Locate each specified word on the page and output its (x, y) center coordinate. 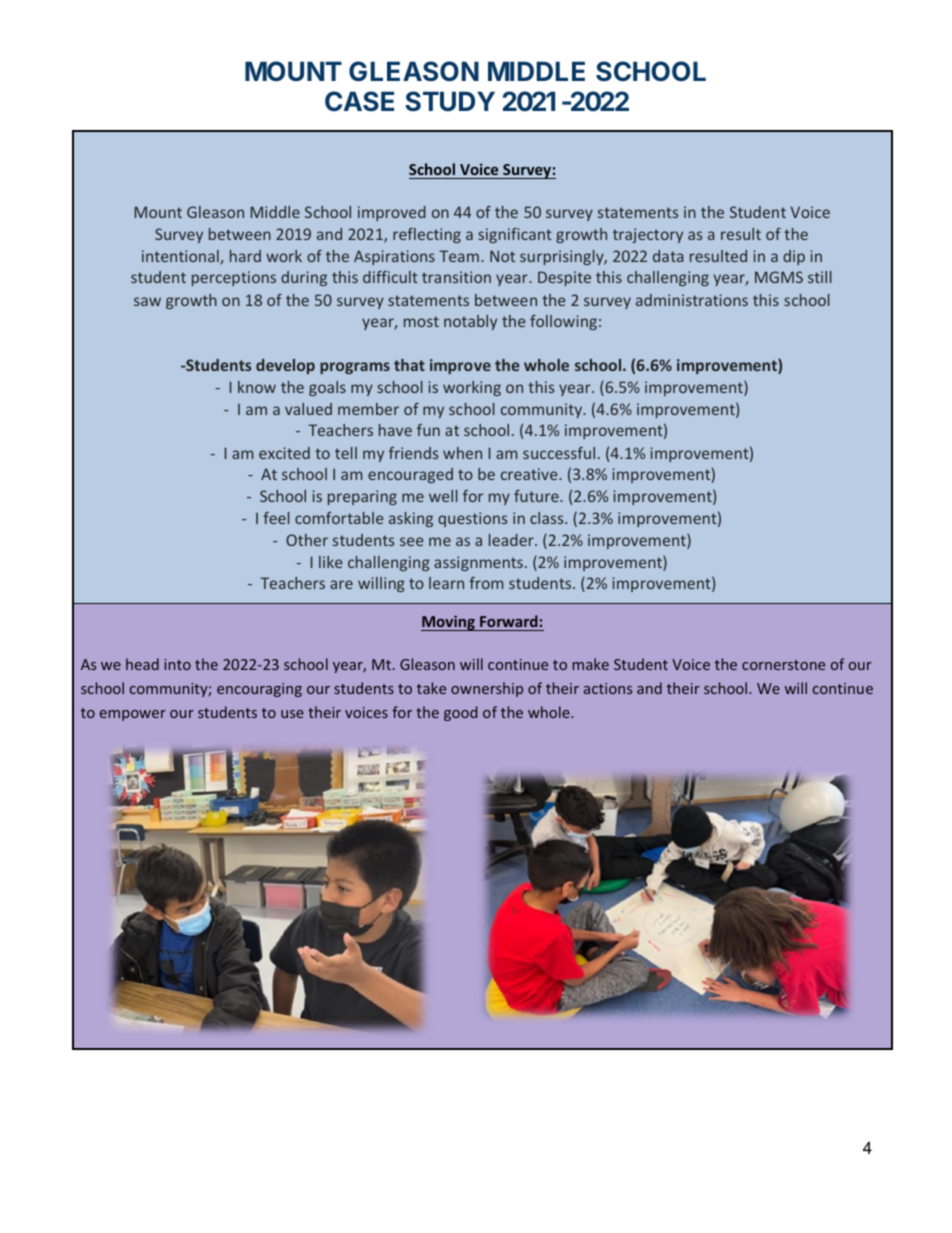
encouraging (259, 690)
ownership (487, 689)
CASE (359, 101)
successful (559, 453)
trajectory (648, 235)
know (257, 387)
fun (428, 430)
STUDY (450, 101)
